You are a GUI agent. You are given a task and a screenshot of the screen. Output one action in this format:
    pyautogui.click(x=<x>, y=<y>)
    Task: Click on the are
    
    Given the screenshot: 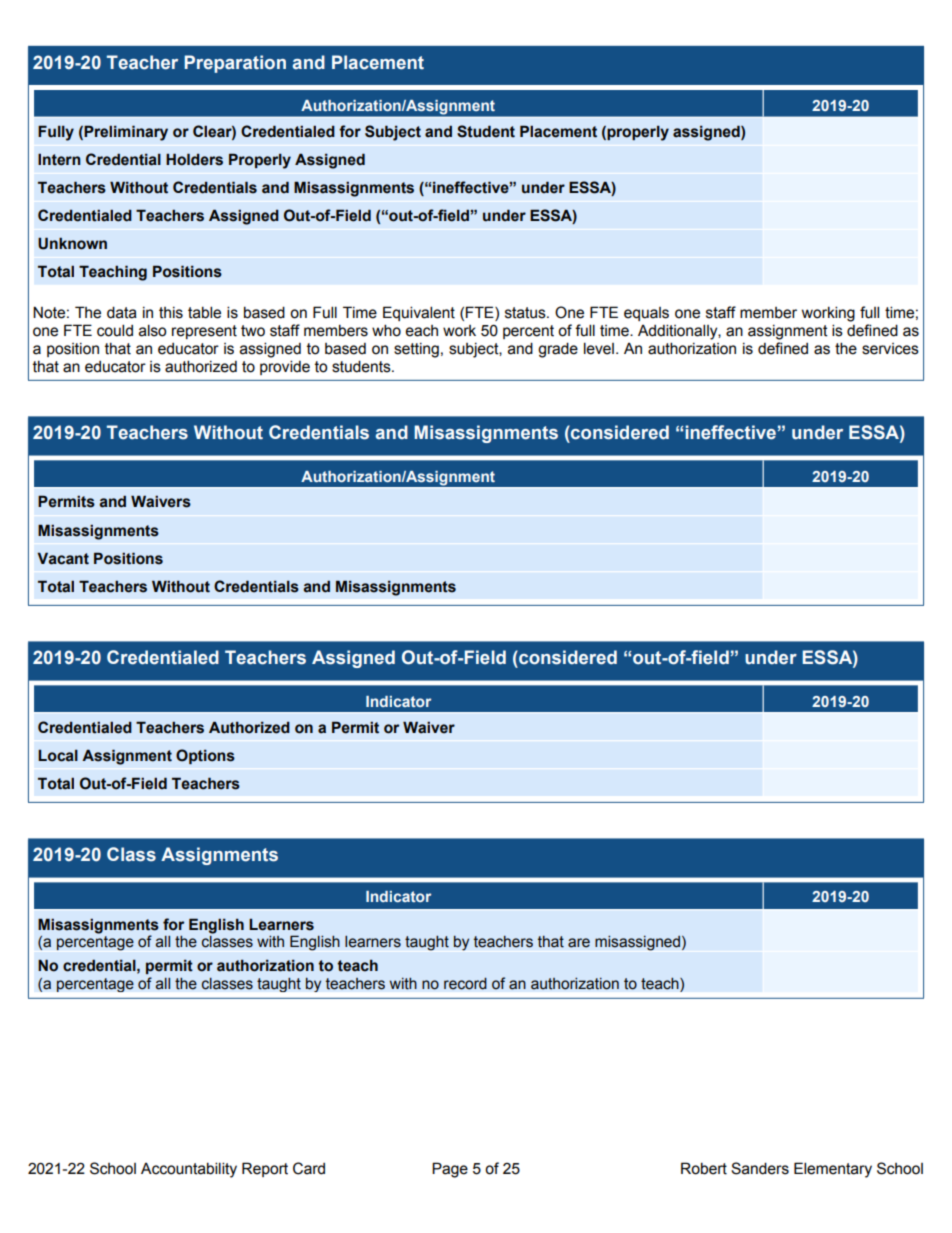 What is the action you would take?
    pyautogui.click(x=579, y=943)
